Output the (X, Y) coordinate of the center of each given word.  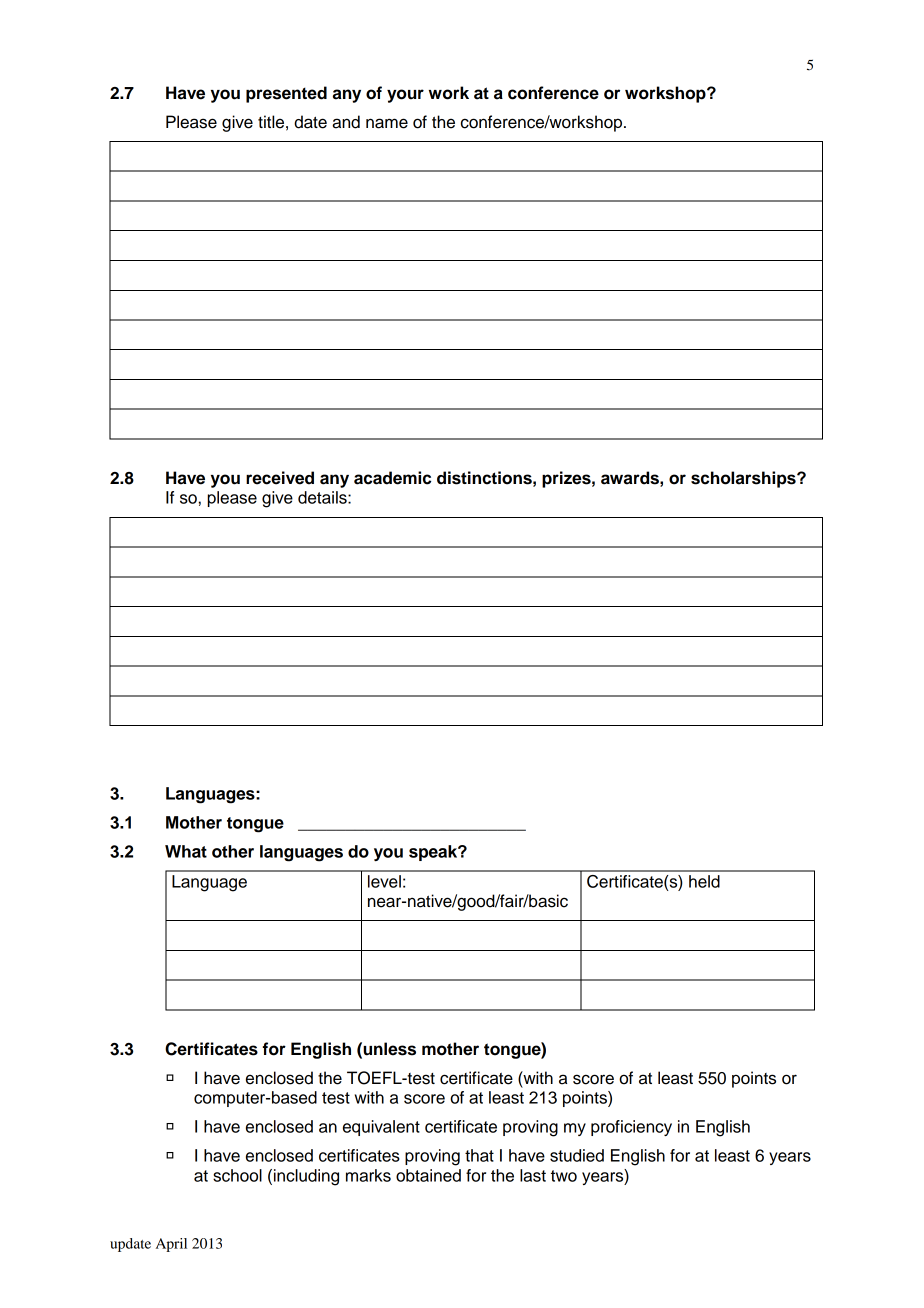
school (237, 1175)
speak (434, 853)
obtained (428, 1175)
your (405, 96)
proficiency (631, 1128)
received (280, 478)
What (186, 851)
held (704, 881)
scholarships (744, 479)
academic (392, 478)
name (387, 123)
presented (286, 94)
